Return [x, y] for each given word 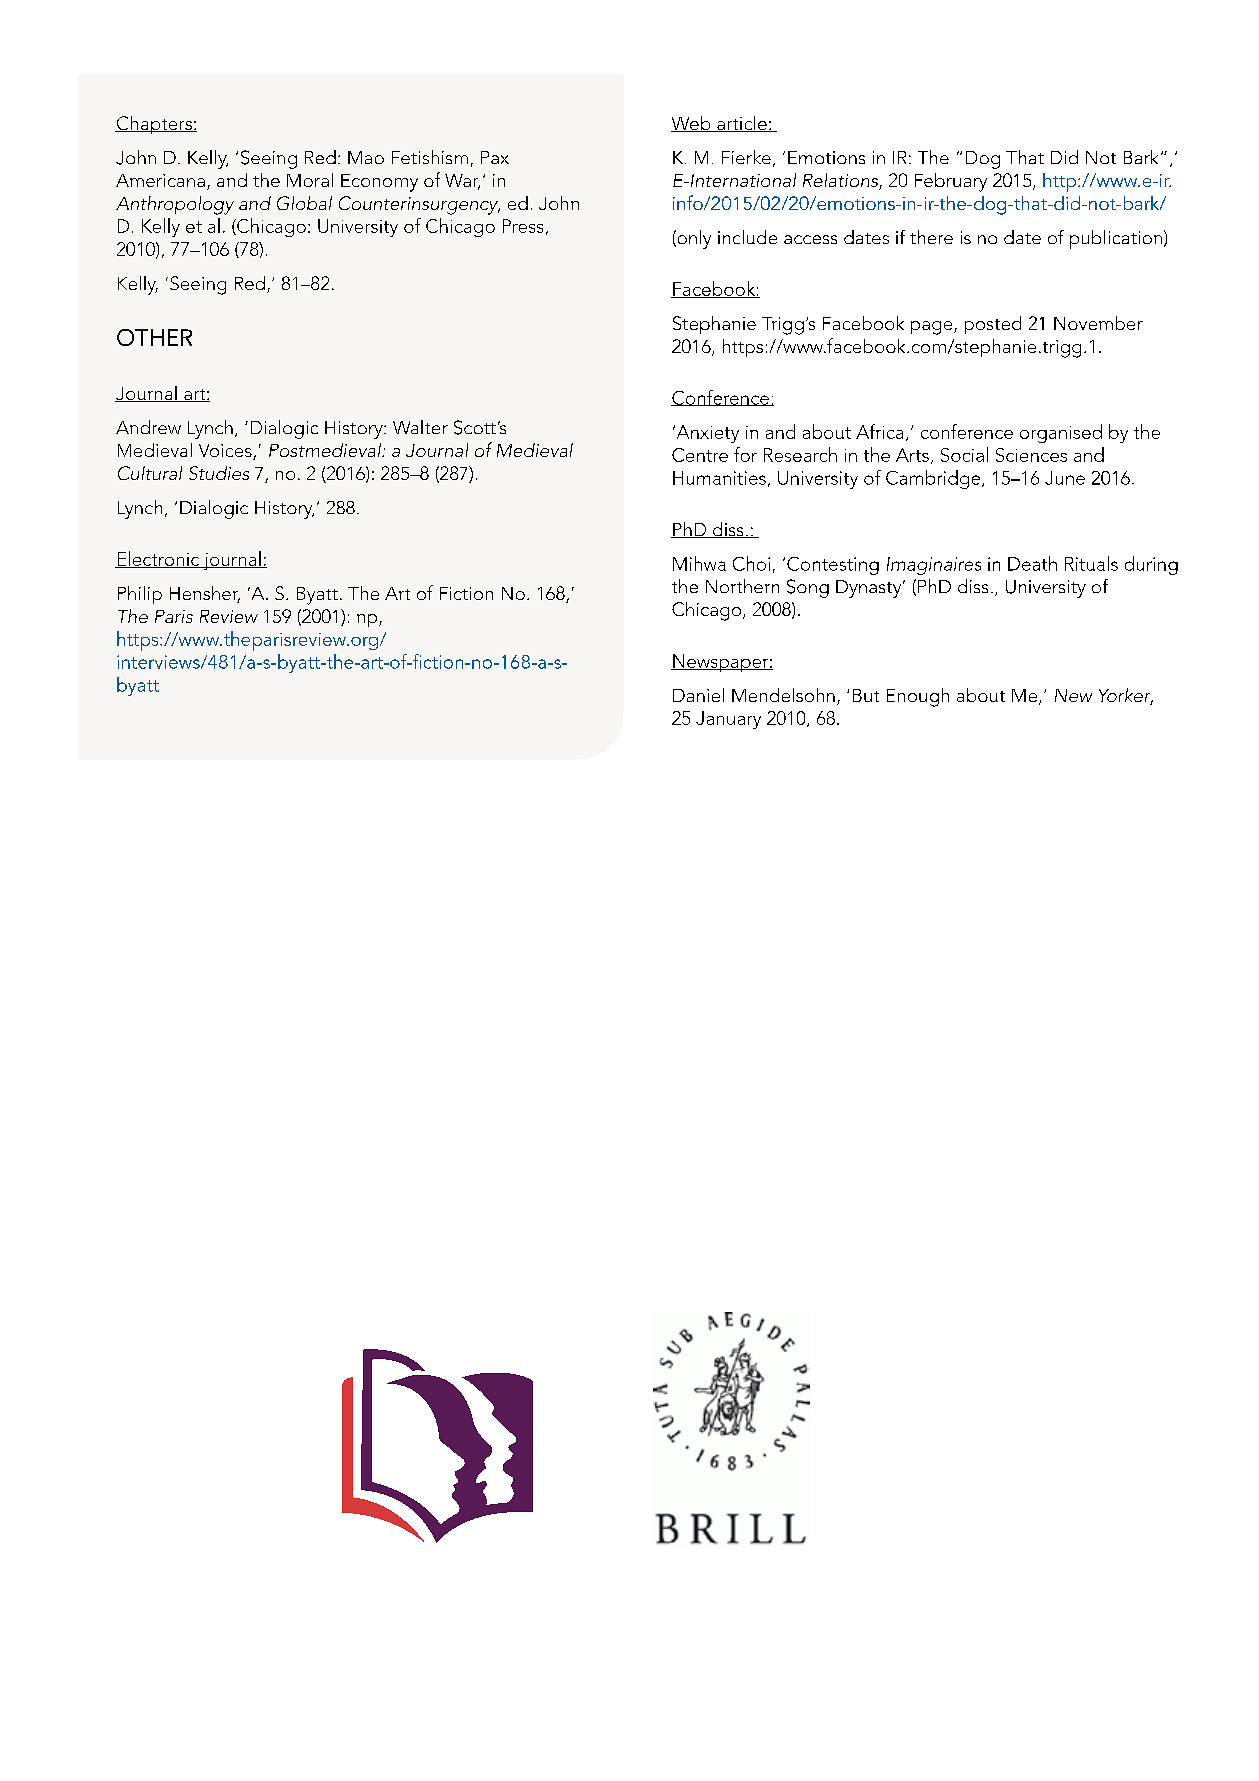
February [951, 182]
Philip [140, 595]
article [742, 124]
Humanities [719, 478]
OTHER [154, 337]
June [1065, 478]
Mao [366, 157]
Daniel [698, 695]
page [933, 328]
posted [993, 325]
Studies [219, 473]
